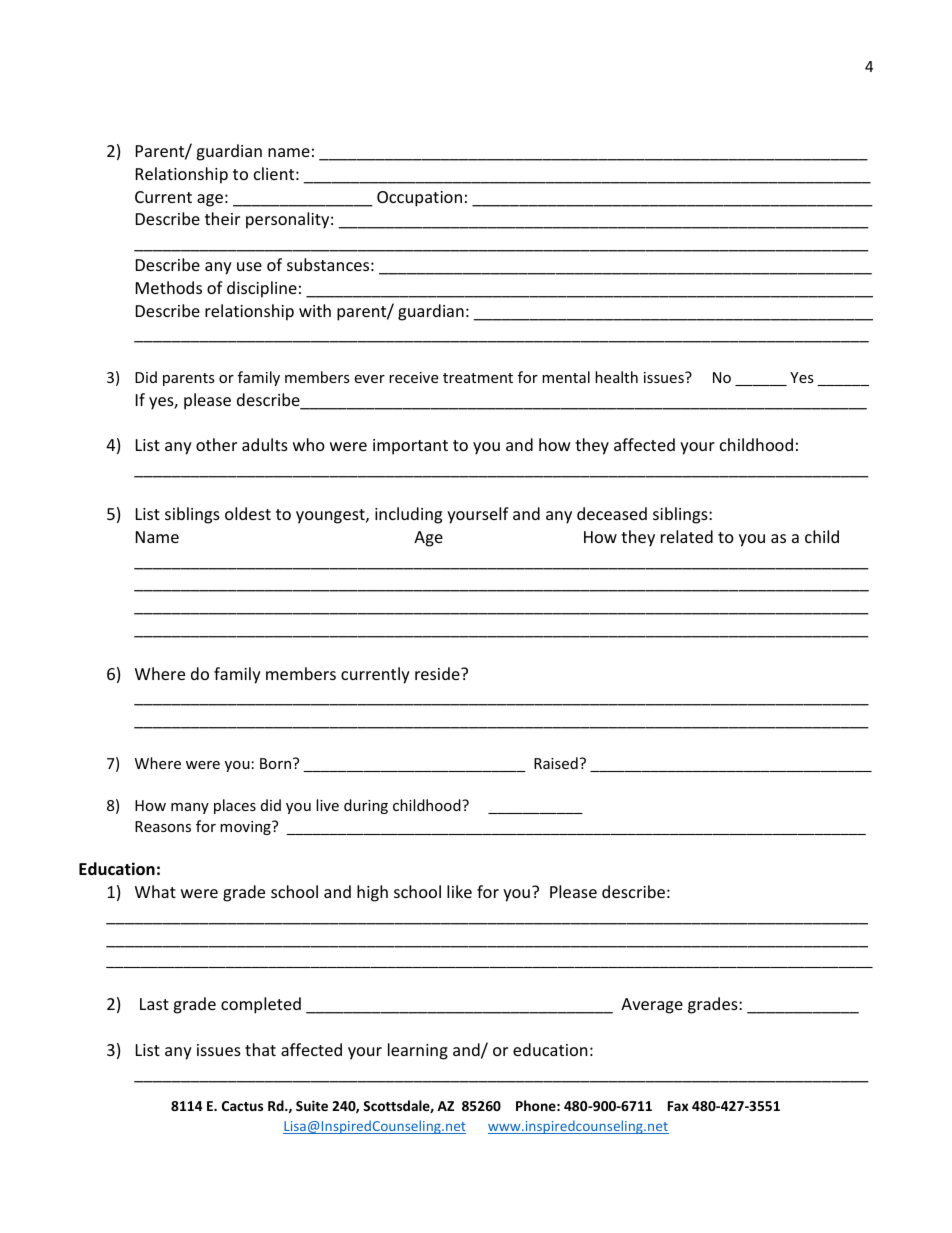  What do you see at coordinates (277, 763) in the document?
I see `Born` at bounding box center [277, 763].
